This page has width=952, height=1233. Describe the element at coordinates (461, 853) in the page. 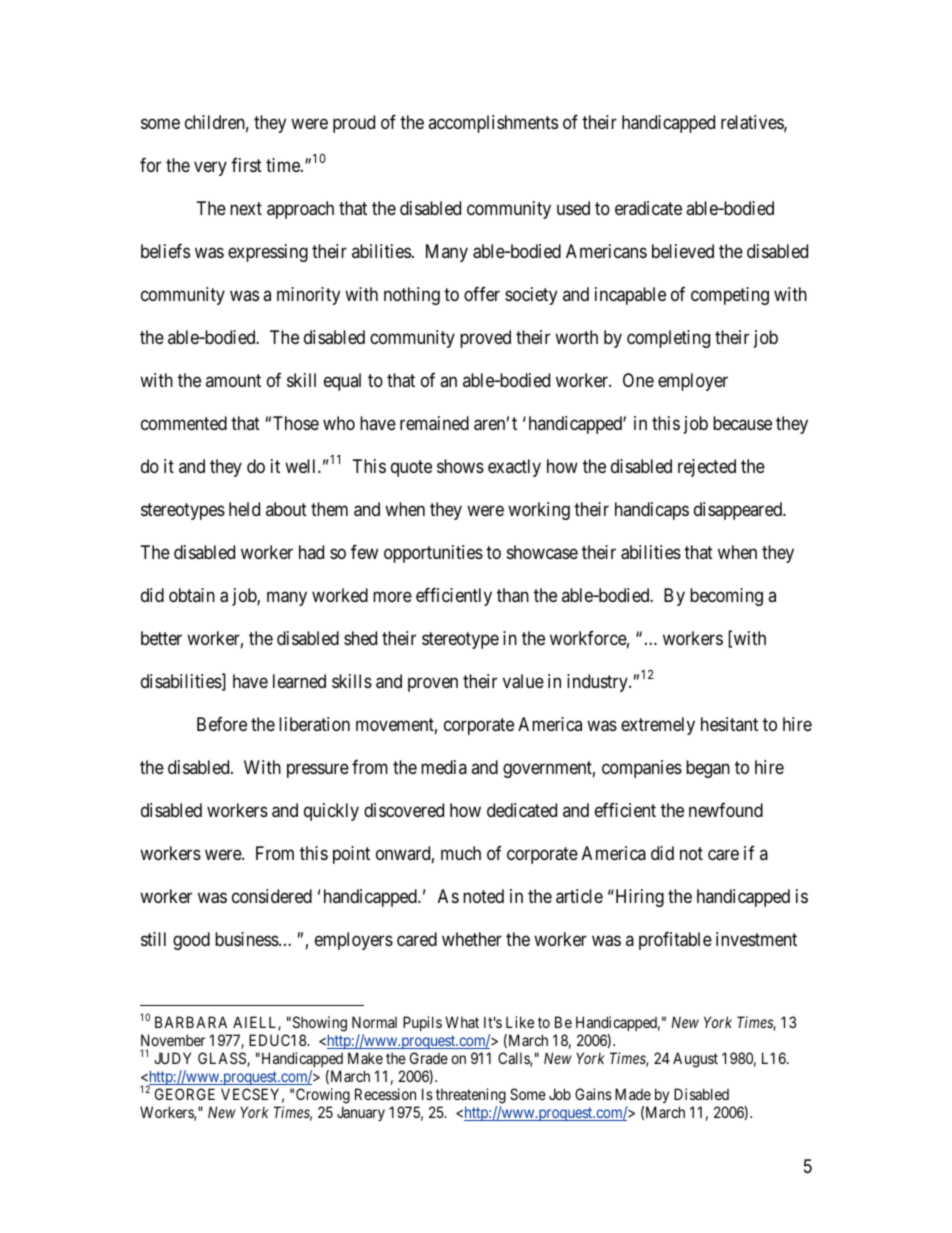

I see `much` at that location.
